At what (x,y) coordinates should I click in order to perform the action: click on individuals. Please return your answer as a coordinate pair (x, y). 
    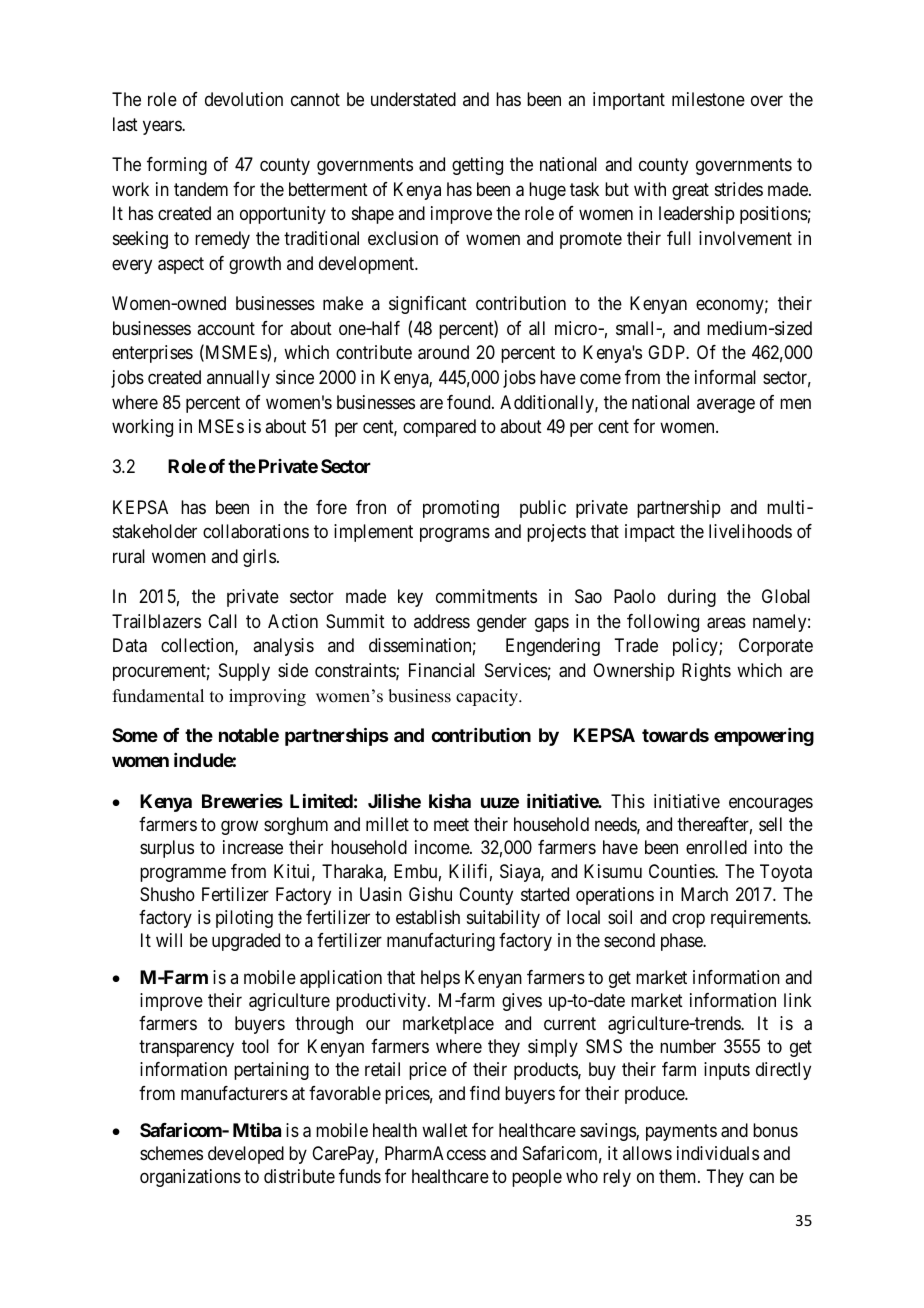
    Looking at the image, I should click on (718, 1153).
